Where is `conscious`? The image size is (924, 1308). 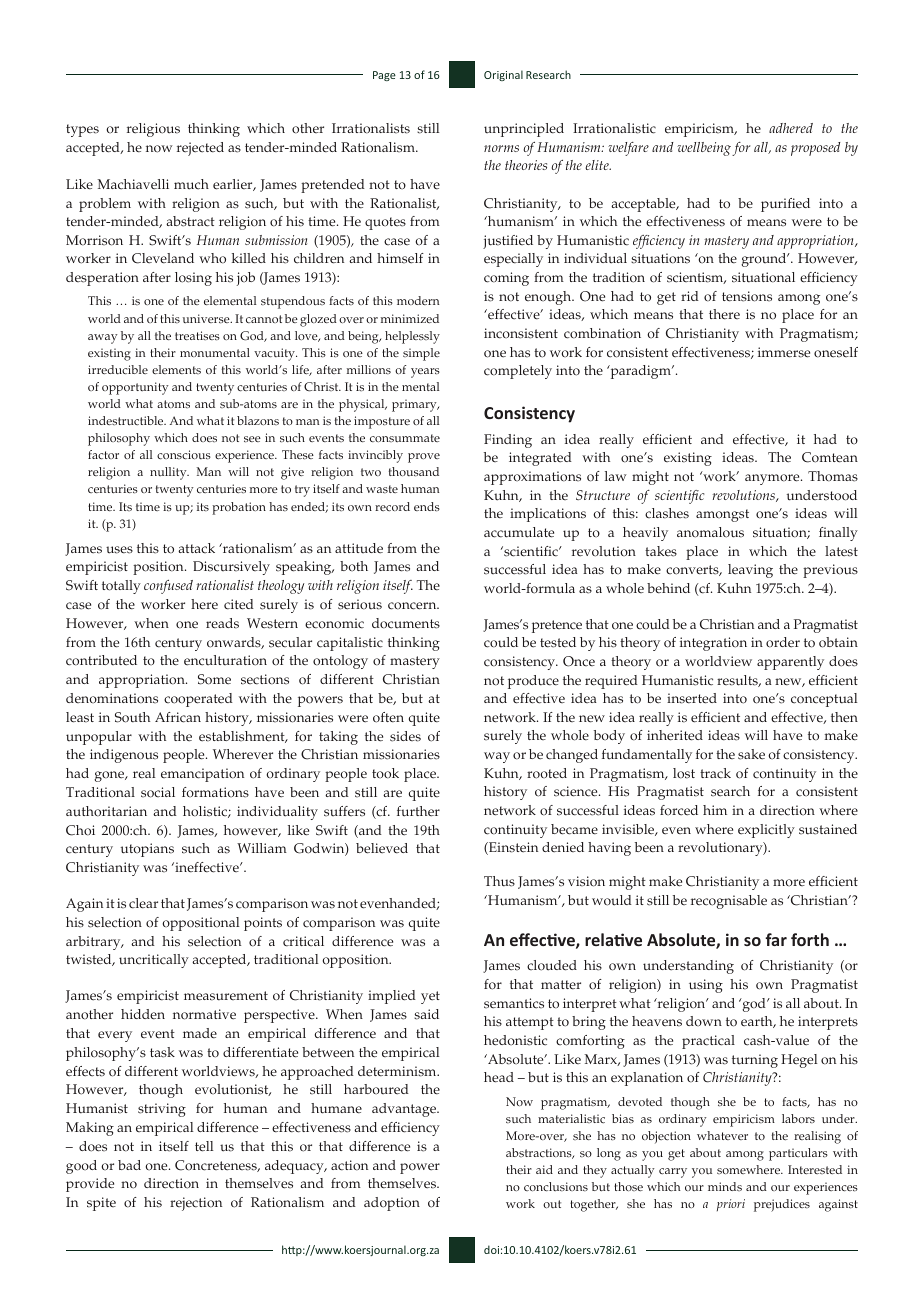 conscious is located at coordinates (184, 455).
